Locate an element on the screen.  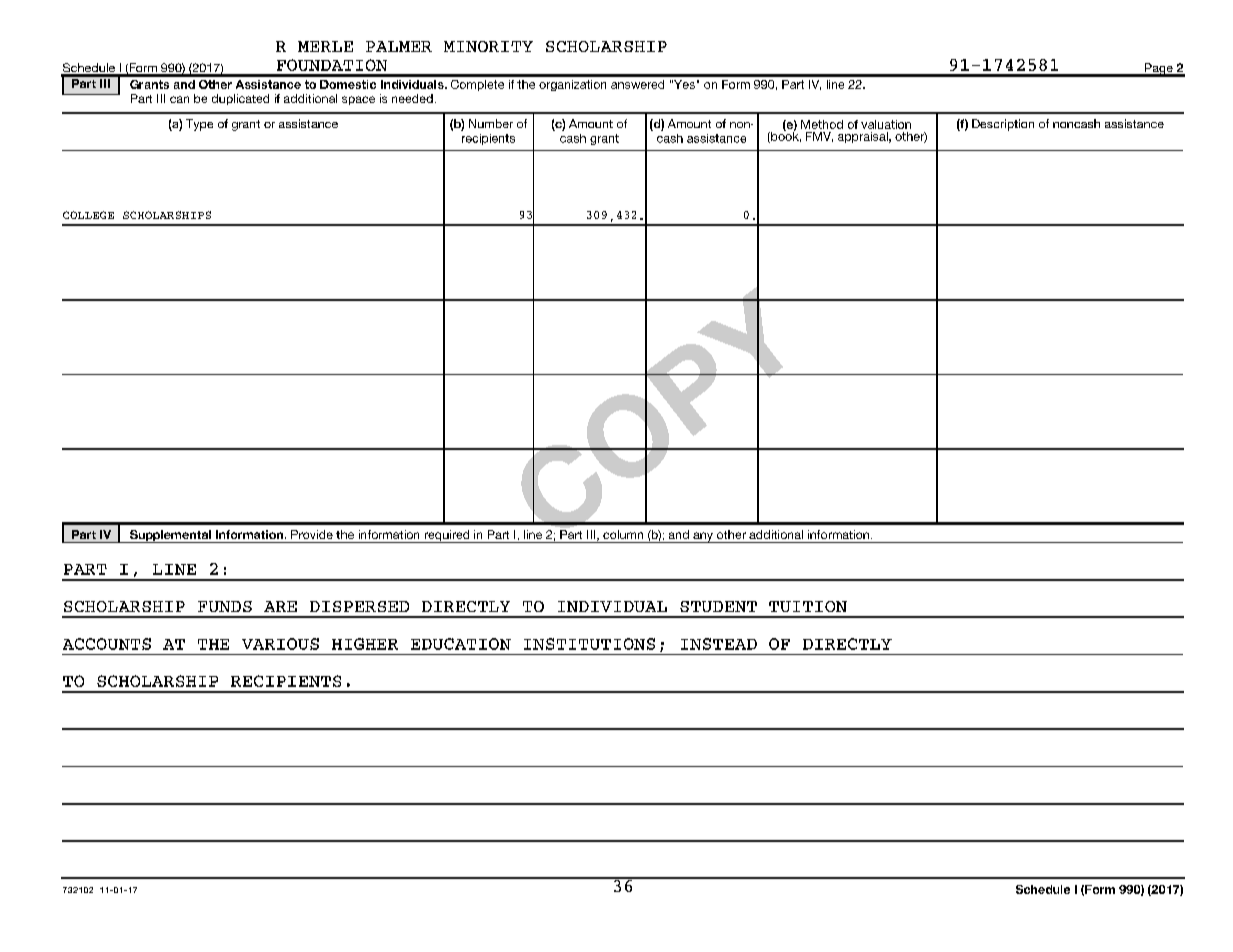
Number is located at coordinates (491, 123).
